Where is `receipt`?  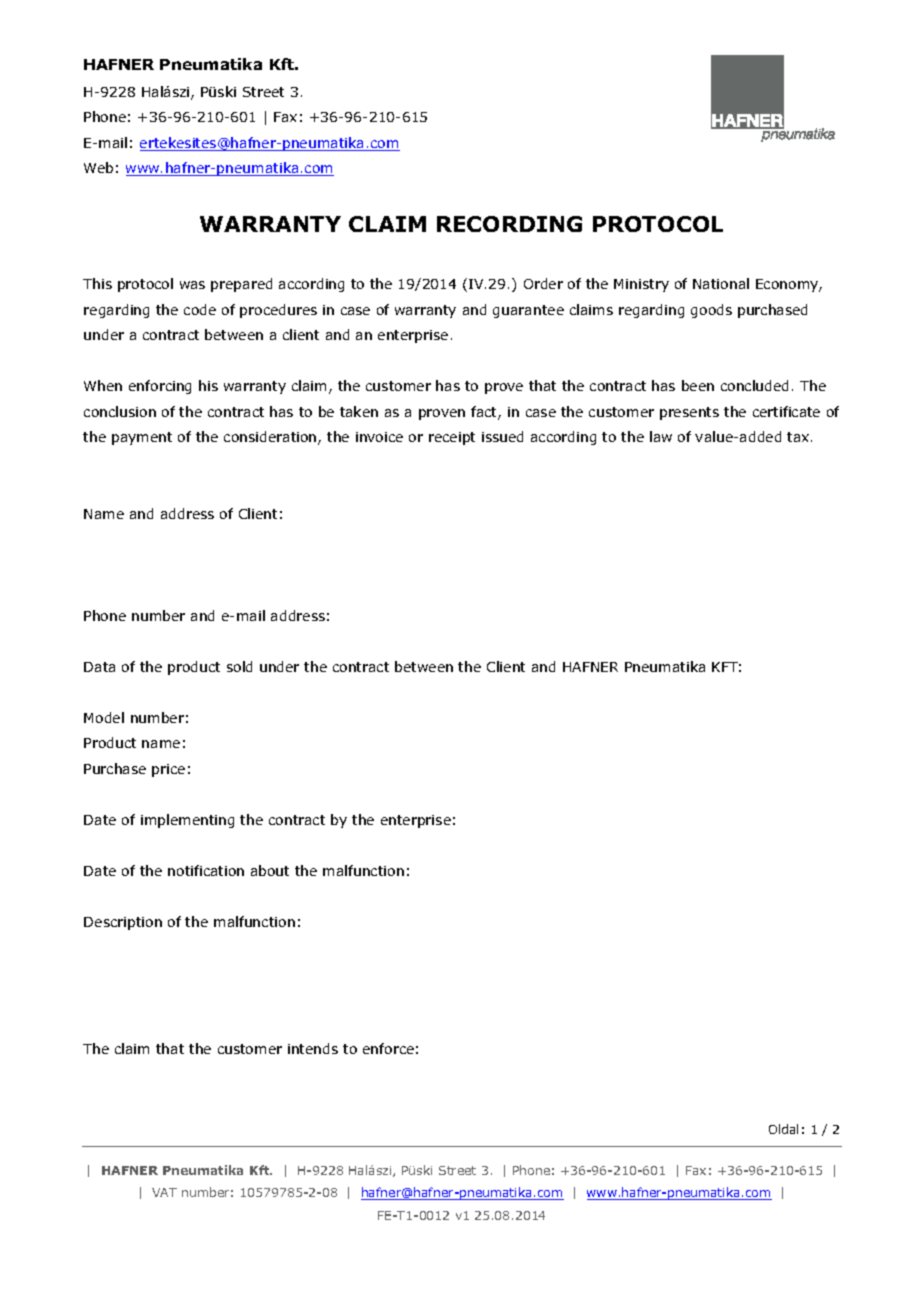
receipt is located at coordinates (452, 438).
